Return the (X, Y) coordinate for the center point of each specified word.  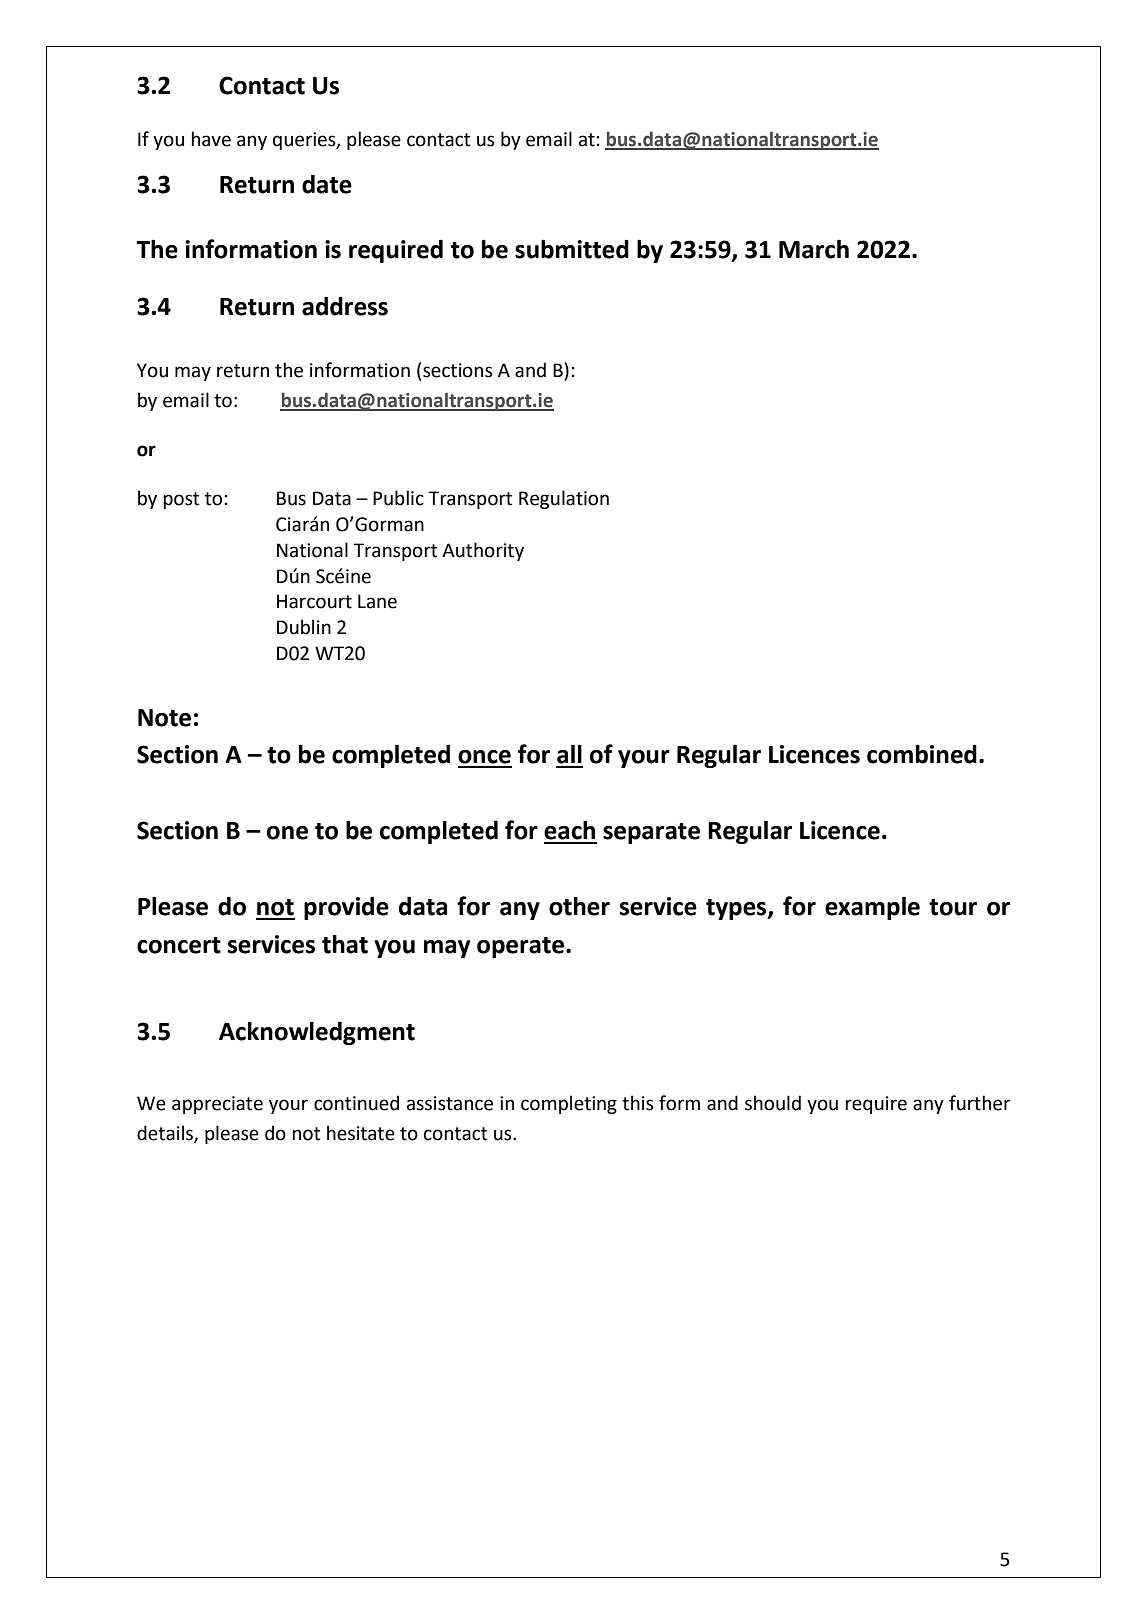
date (327, 184)
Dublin (304, 627)
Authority (483, 551)
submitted (572, 249)
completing (569, 1104)
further (979, 1103)
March (814, 249)
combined (922, 754)
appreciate (217, 1105)
